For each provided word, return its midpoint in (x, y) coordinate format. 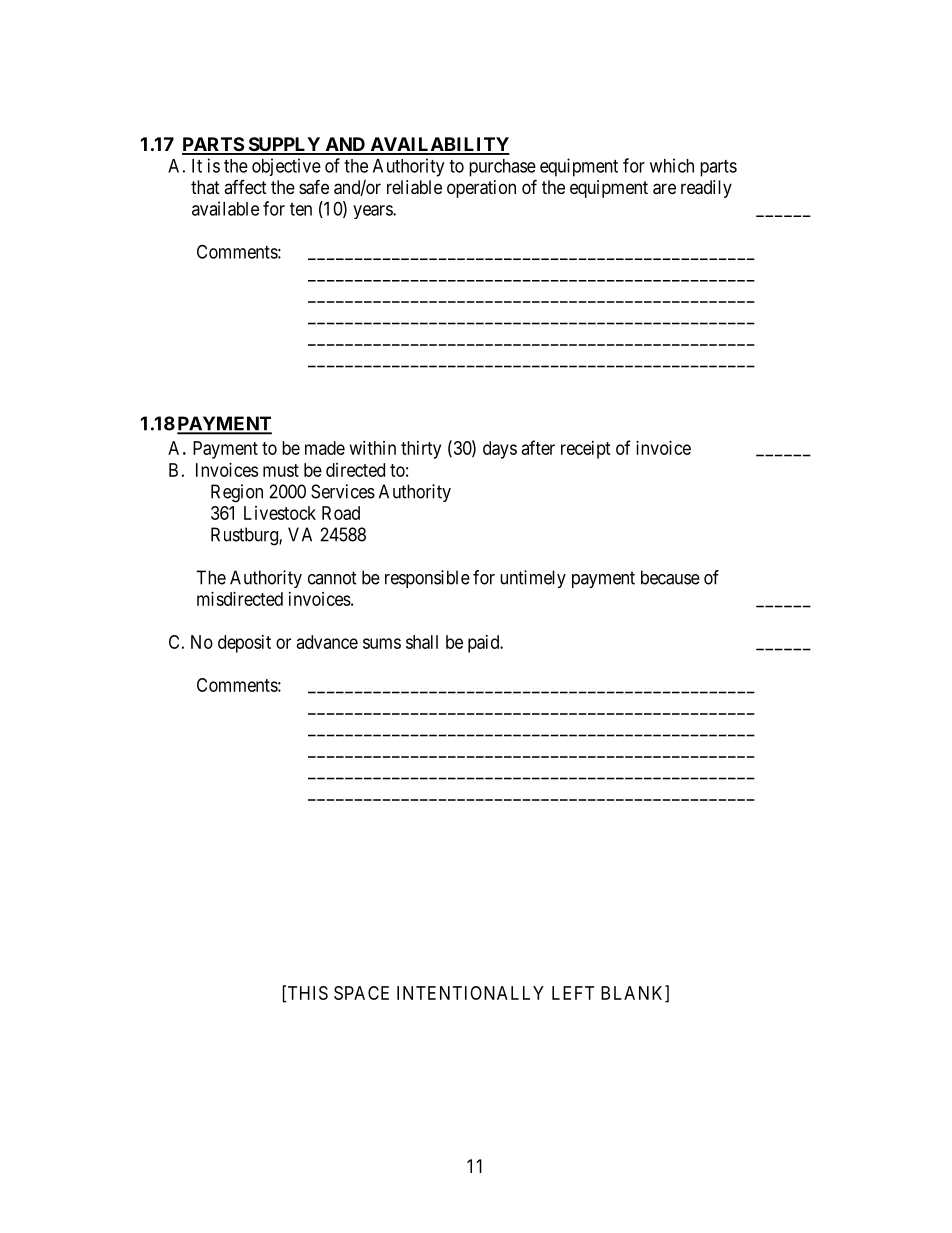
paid (485, 644)
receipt (586, 450)
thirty (421, 450)
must (281, 470)
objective (286, 167)
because (670, 577)
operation (481, 189)
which (672, 165)
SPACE (361, 993)
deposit (244, 644)
